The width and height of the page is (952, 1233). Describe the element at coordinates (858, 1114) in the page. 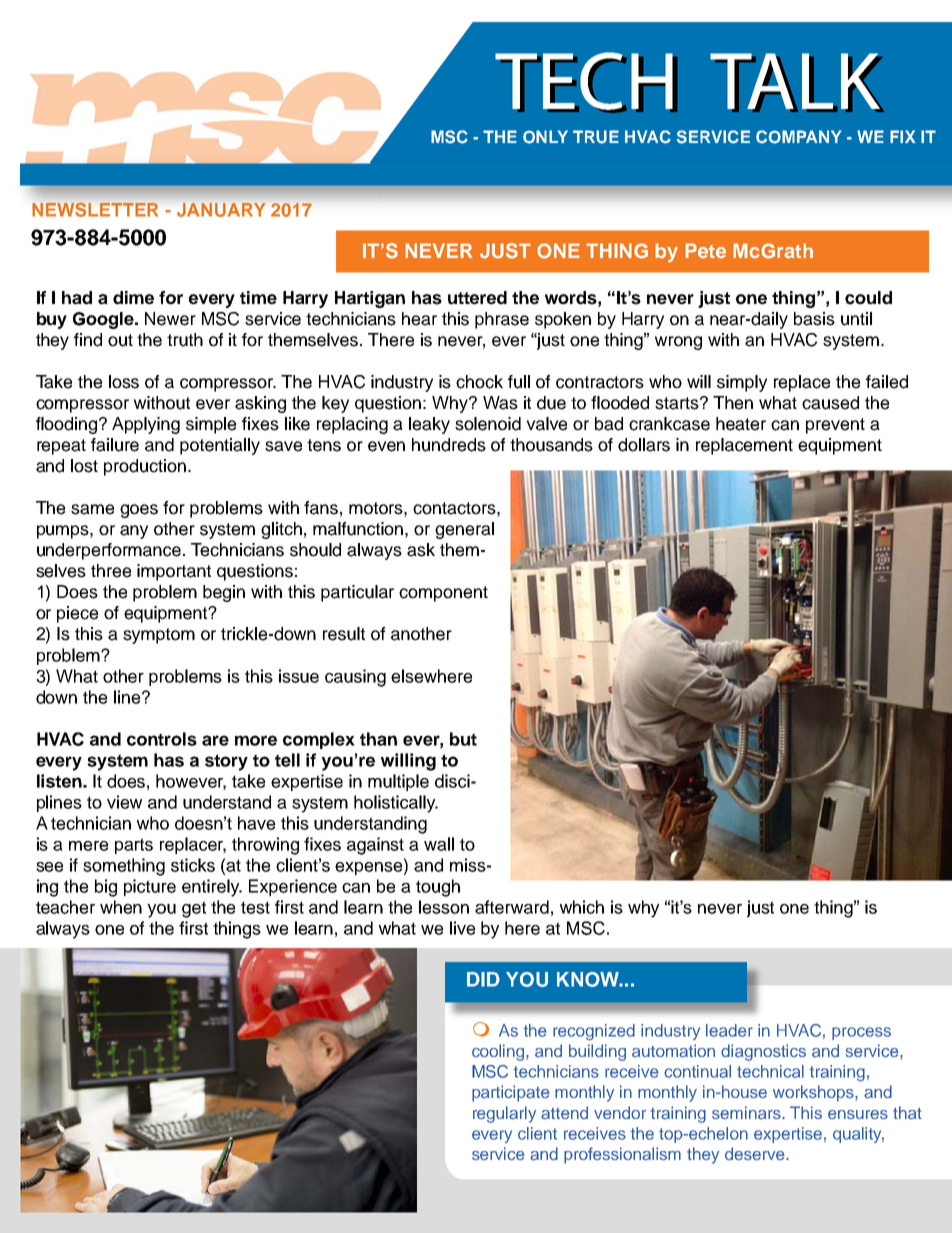

I see `ensures` at that location.
